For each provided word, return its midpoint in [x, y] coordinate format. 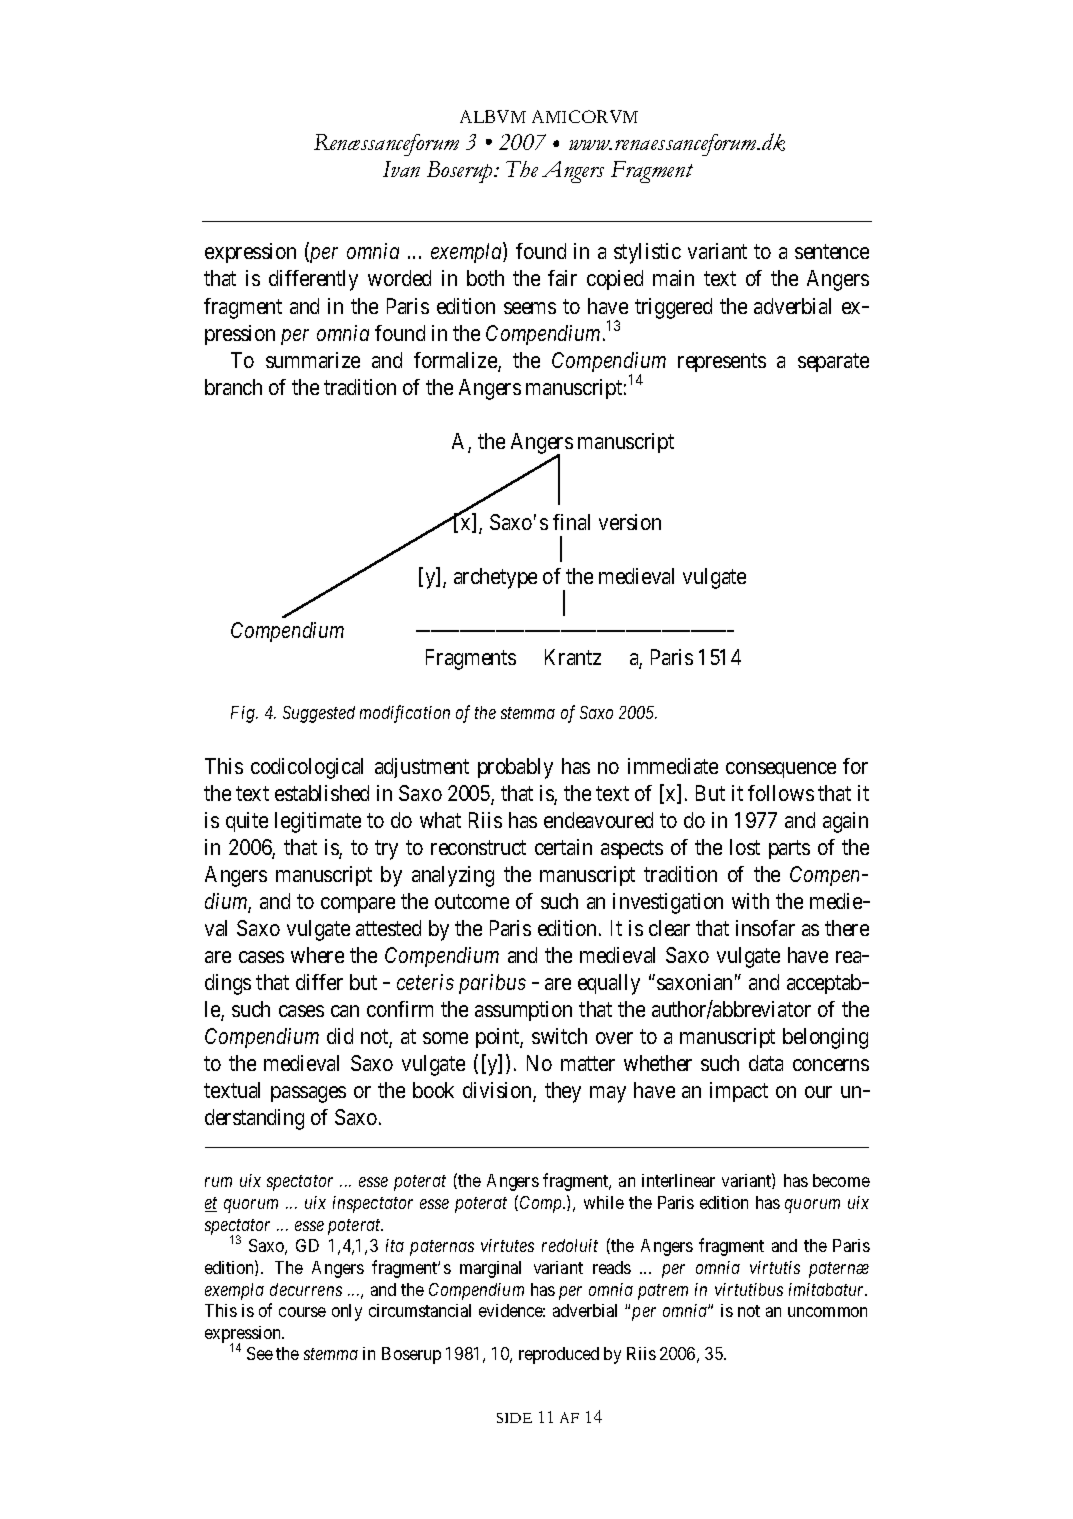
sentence [832, 252]
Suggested [319, 714]
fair [562, 278]
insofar [765, 928]
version [630, 522]
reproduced [559, 1355]
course [302, 1312]
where [317, 955]
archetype [495, 578]
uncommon [827, 1312]
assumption [523, 1011]
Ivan [401, 169]
